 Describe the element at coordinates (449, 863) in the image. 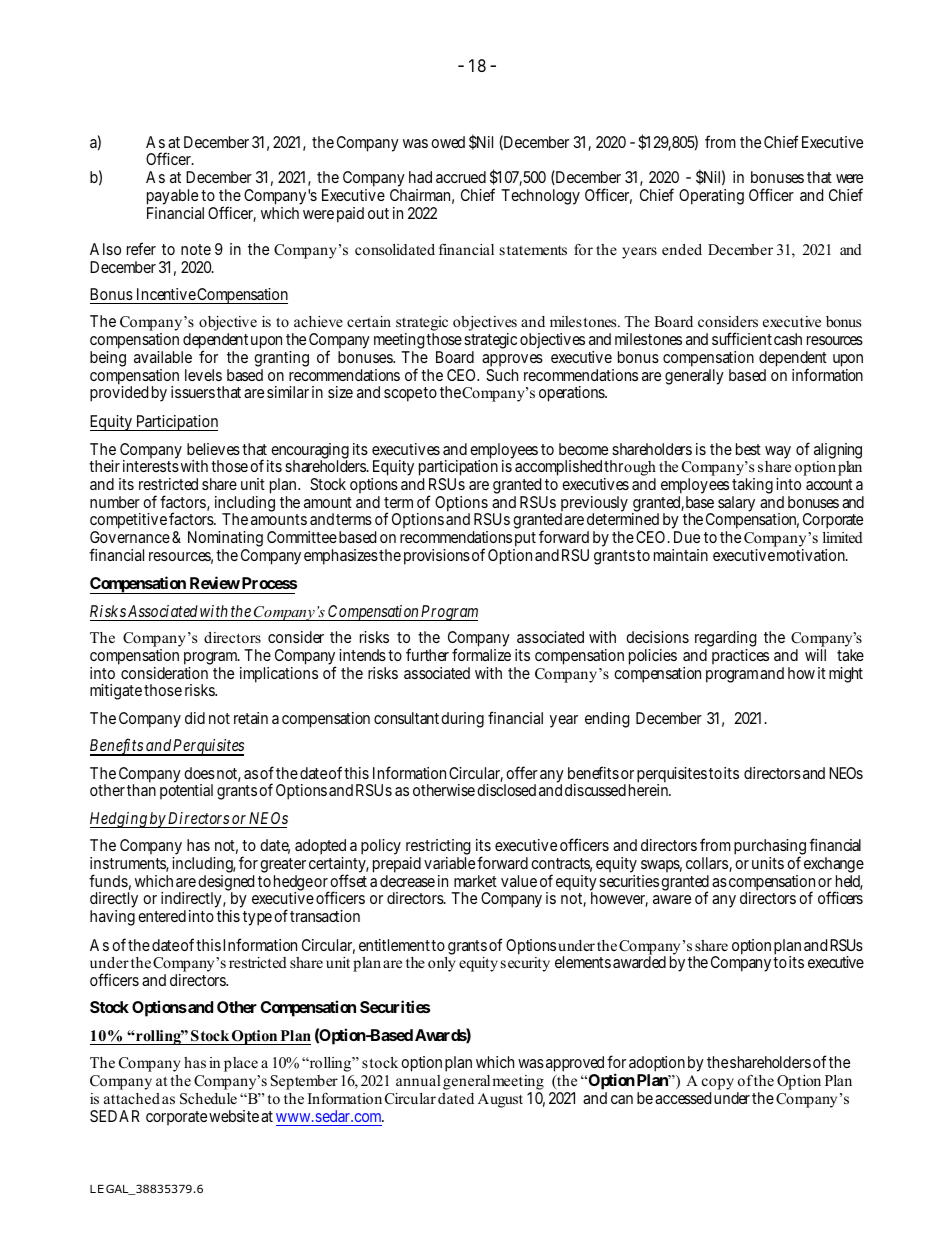

I see `variable` at that location.
